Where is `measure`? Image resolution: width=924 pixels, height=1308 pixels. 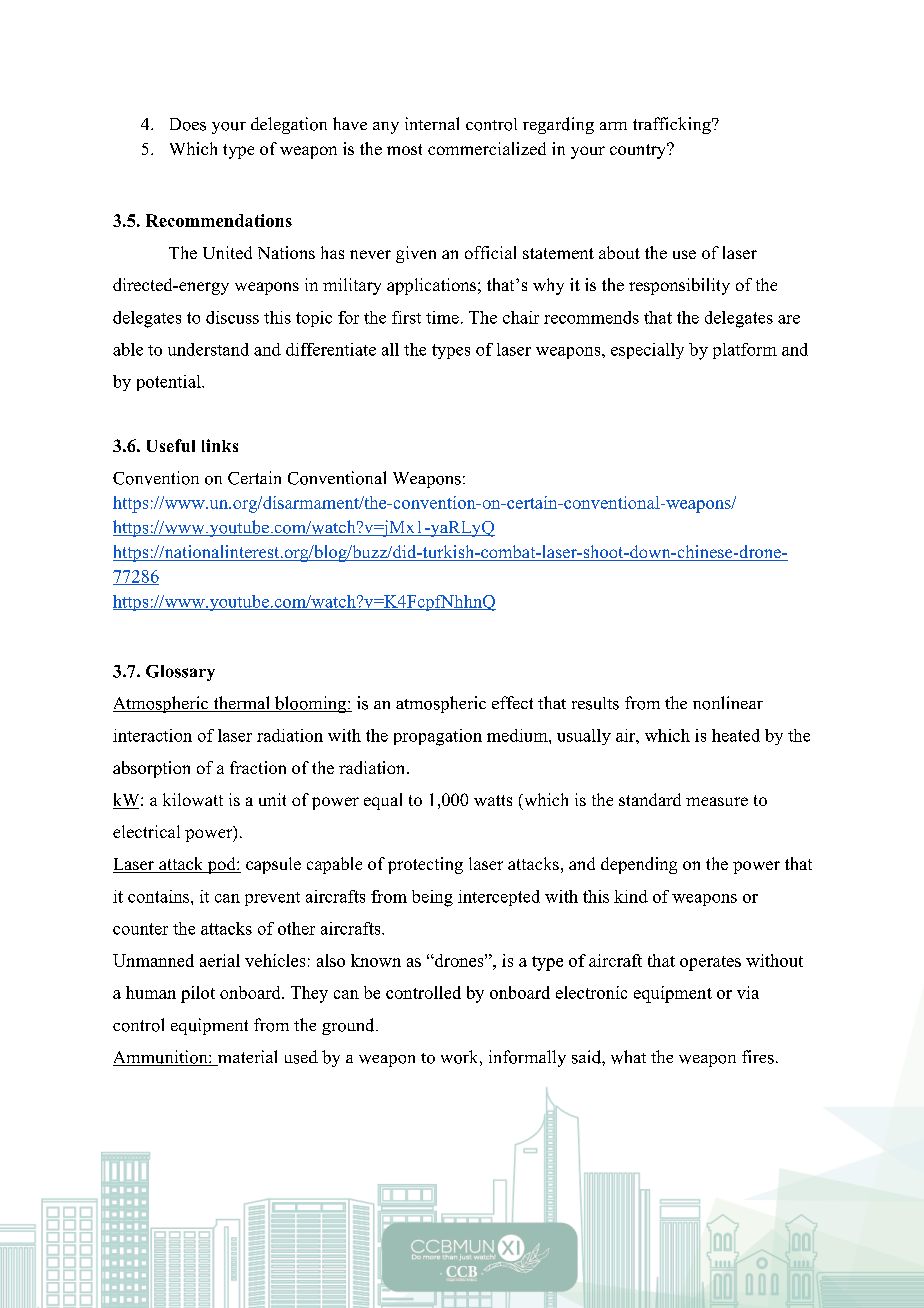
measure is located at coordinates (717, 801).
